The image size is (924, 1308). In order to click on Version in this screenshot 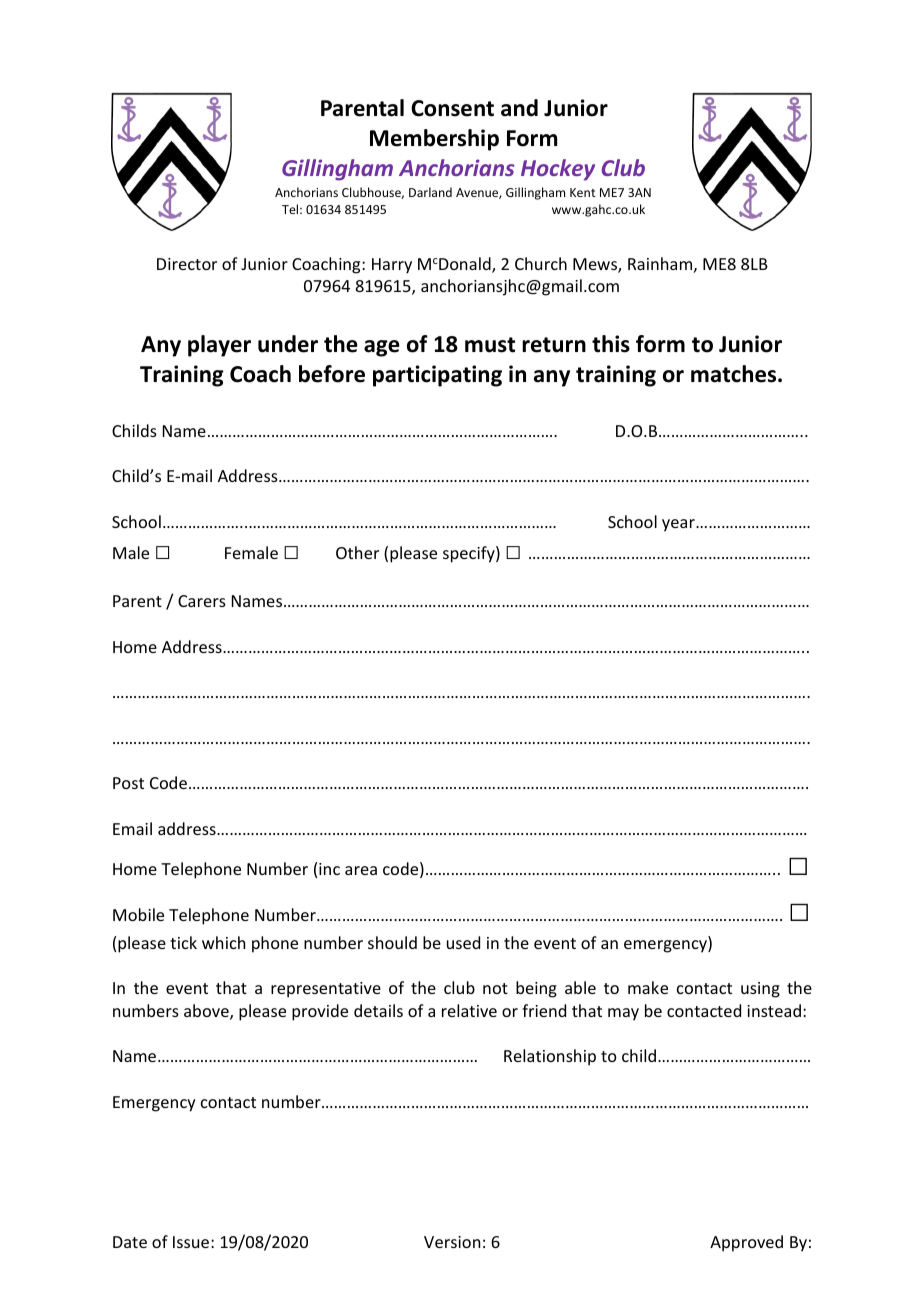, I will do `click(452, 1242)`.
